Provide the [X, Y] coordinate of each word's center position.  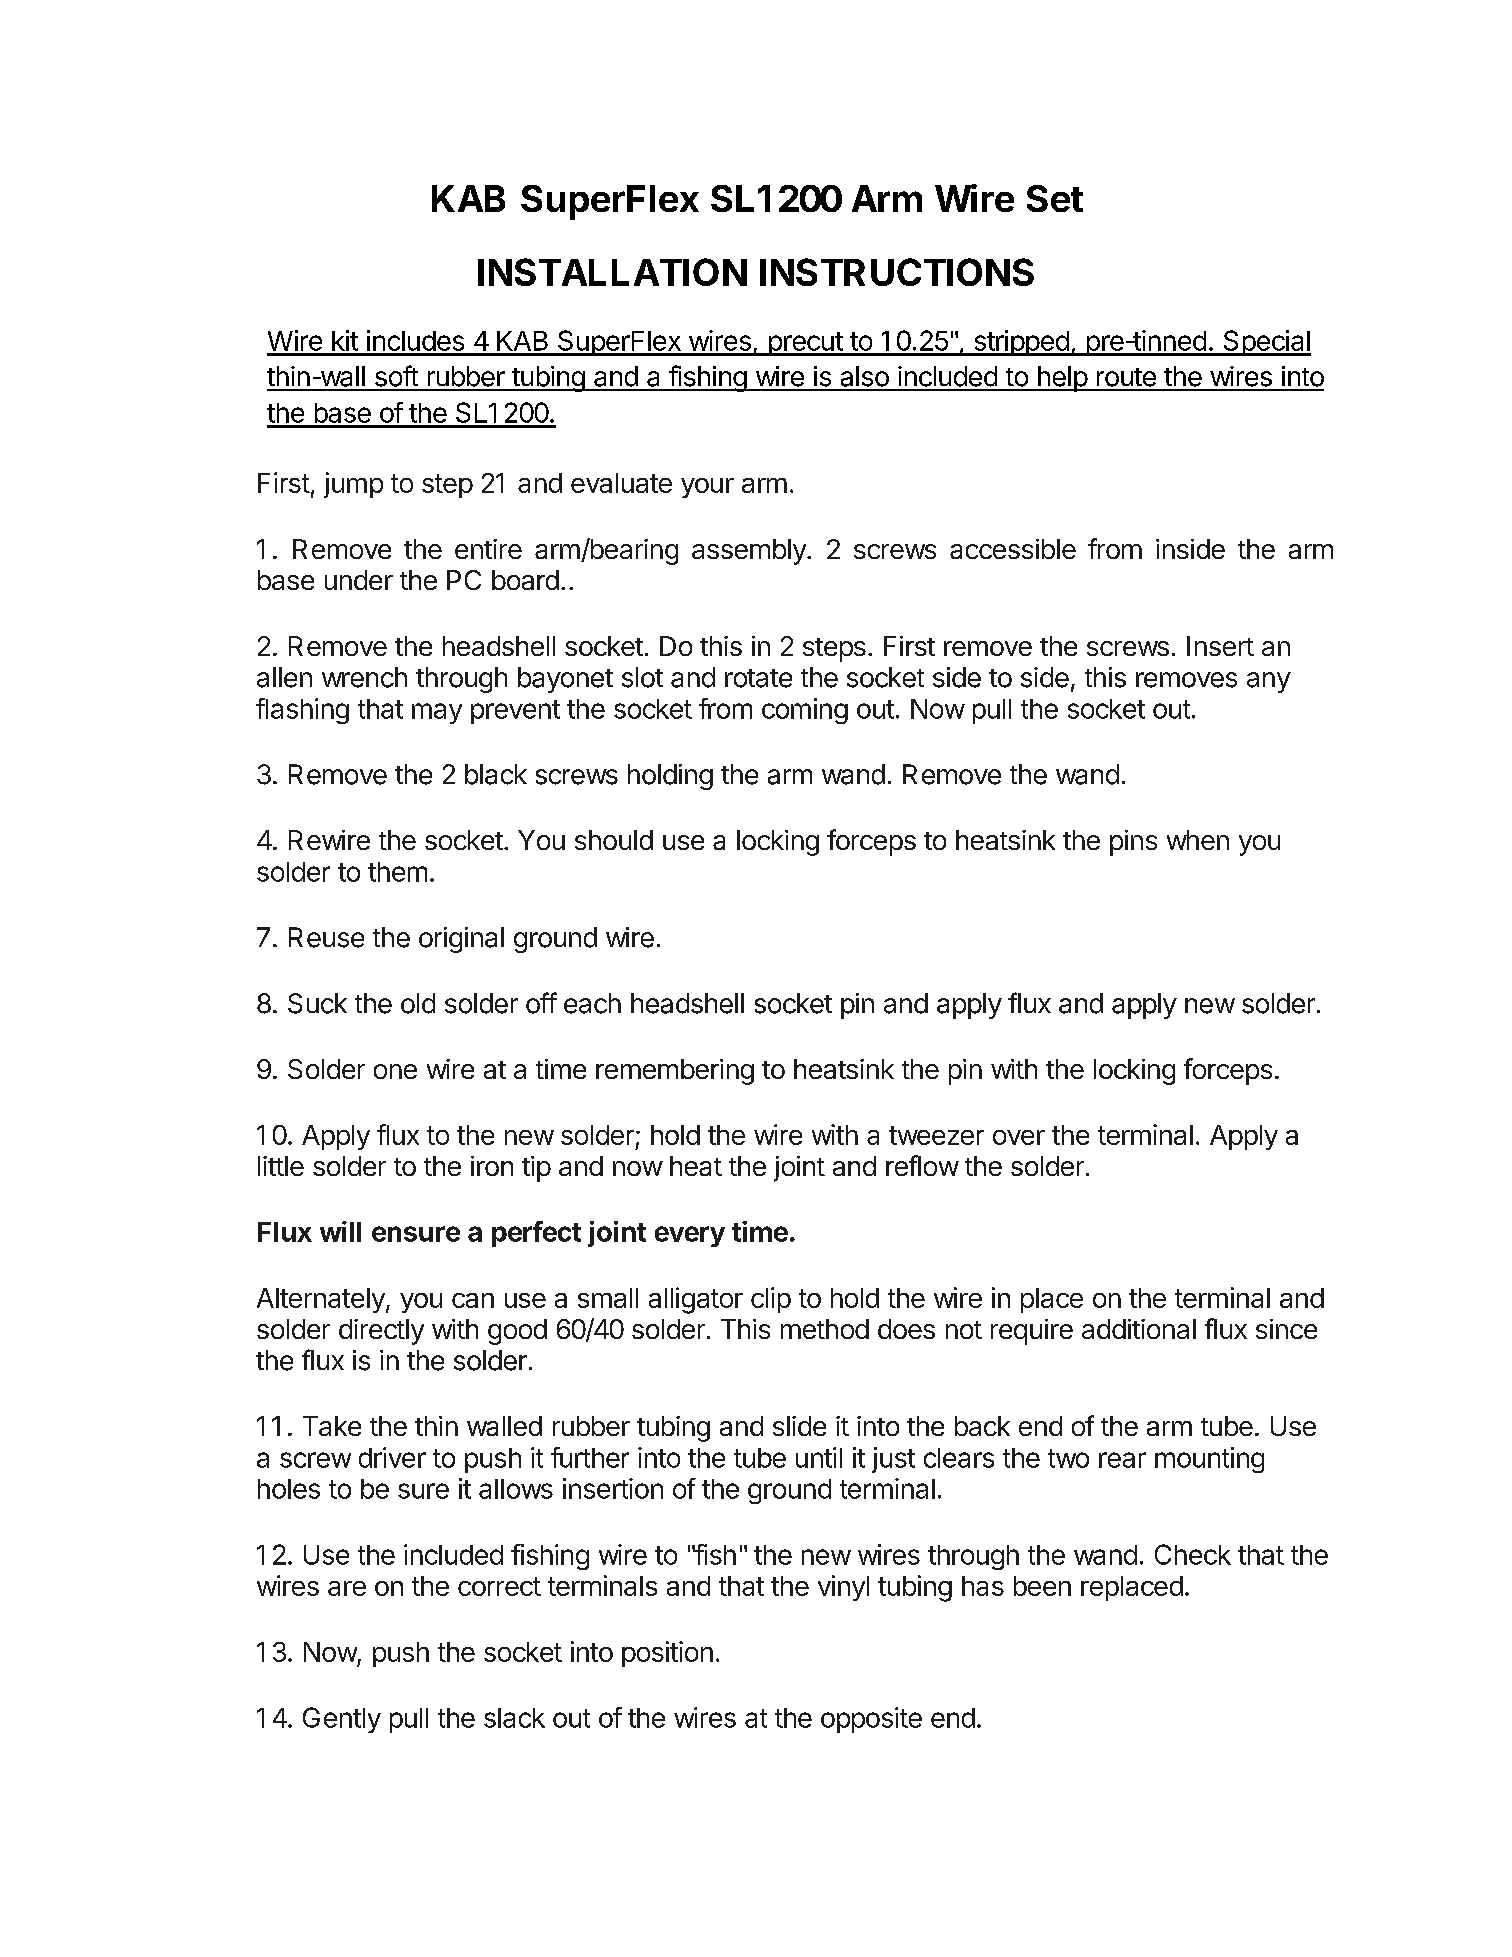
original [461, 940]
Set [1055, 198]
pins [1133, 843]
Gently [342, 1720]
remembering [675, 1072]
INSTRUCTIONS [897, 272]
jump [353, 485]
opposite [871, 1720]
